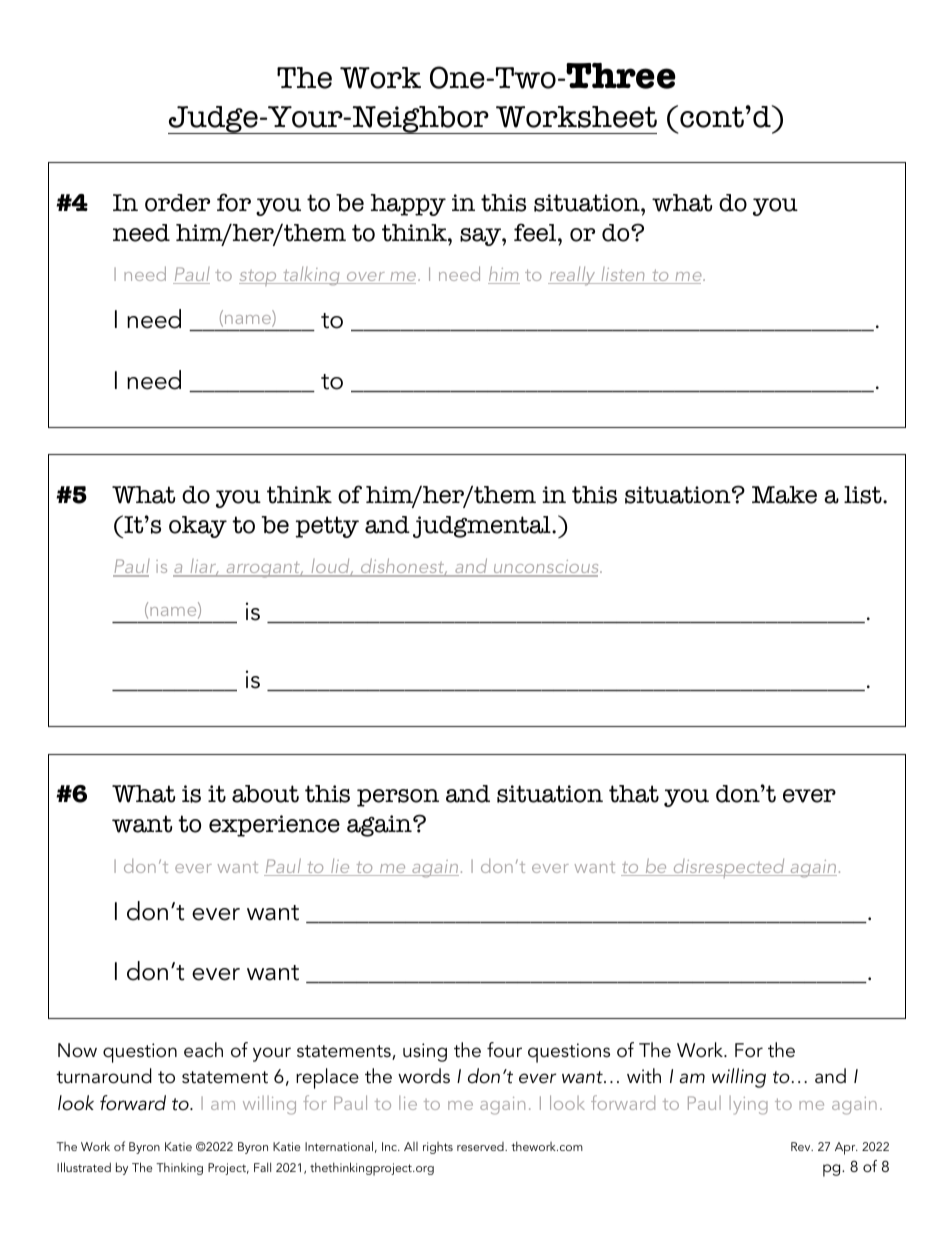 The height and width of the screenshot is (1233, 952). What do you see at coordinates (177, 203) in the screenshot?
I see `order` at bounding box center [177, 203].
